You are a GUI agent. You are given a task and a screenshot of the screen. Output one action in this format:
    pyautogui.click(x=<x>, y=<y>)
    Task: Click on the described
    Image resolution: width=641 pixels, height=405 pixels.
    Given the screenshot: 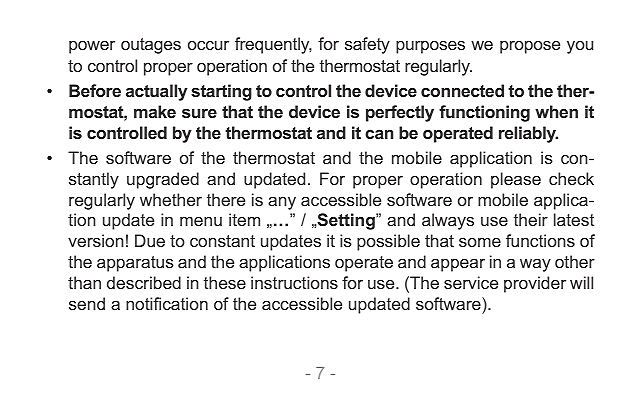 What is the action you would take?
    pyautogui.click(x=144, y=282)
